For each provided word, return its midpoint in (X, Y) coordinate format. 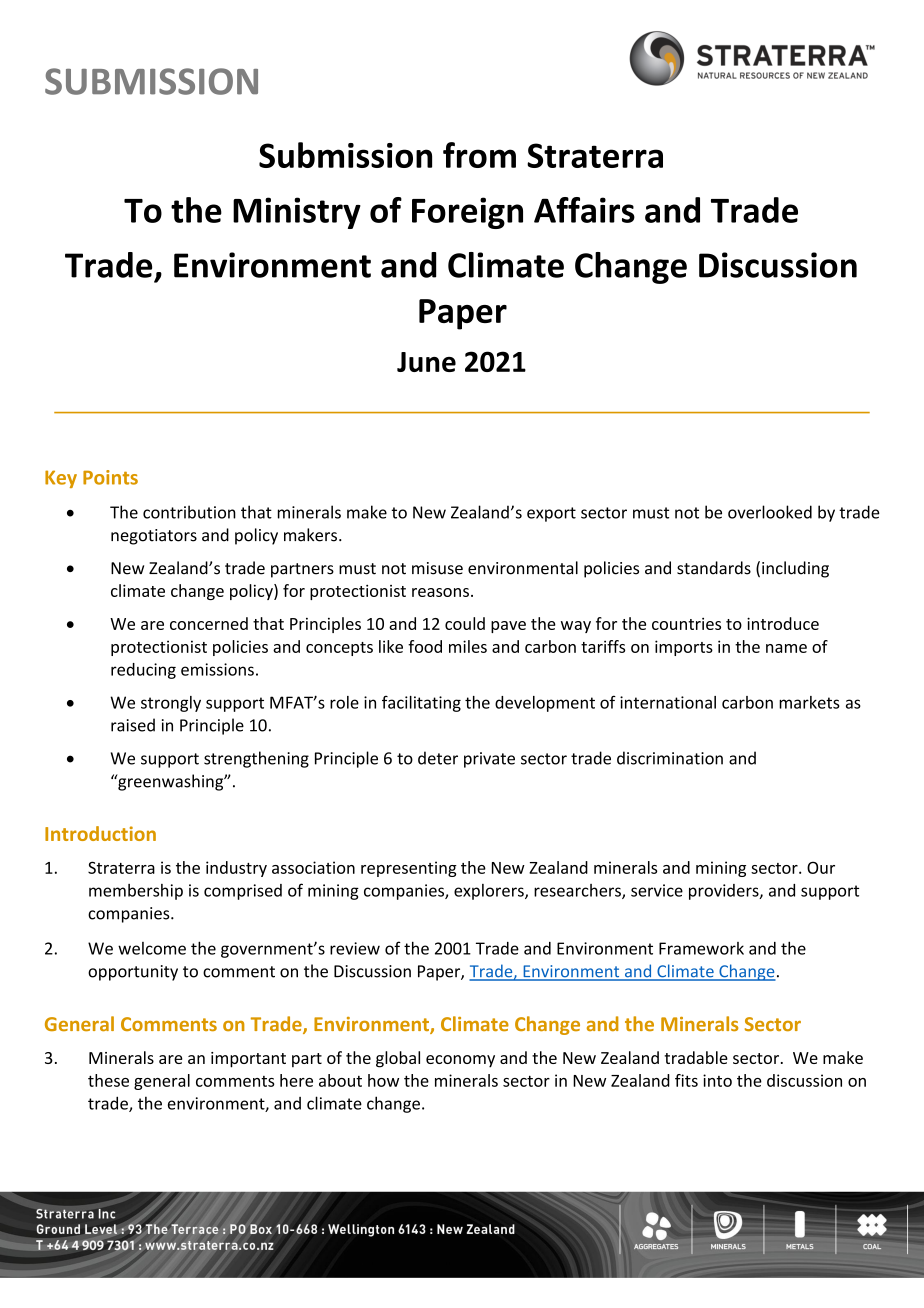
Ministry (297, 213)
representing (409, 869)
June (426, 362)
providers (725, 892)
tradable (696, 1057)
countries (686, 624)
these (108, 1080)
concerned (209, 623)
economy (460, 1061)
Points (110, 477)
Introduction (100, 833)
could (465, 623)
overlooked (770, 512)
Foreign (467, 213)
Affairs (584, 210)
